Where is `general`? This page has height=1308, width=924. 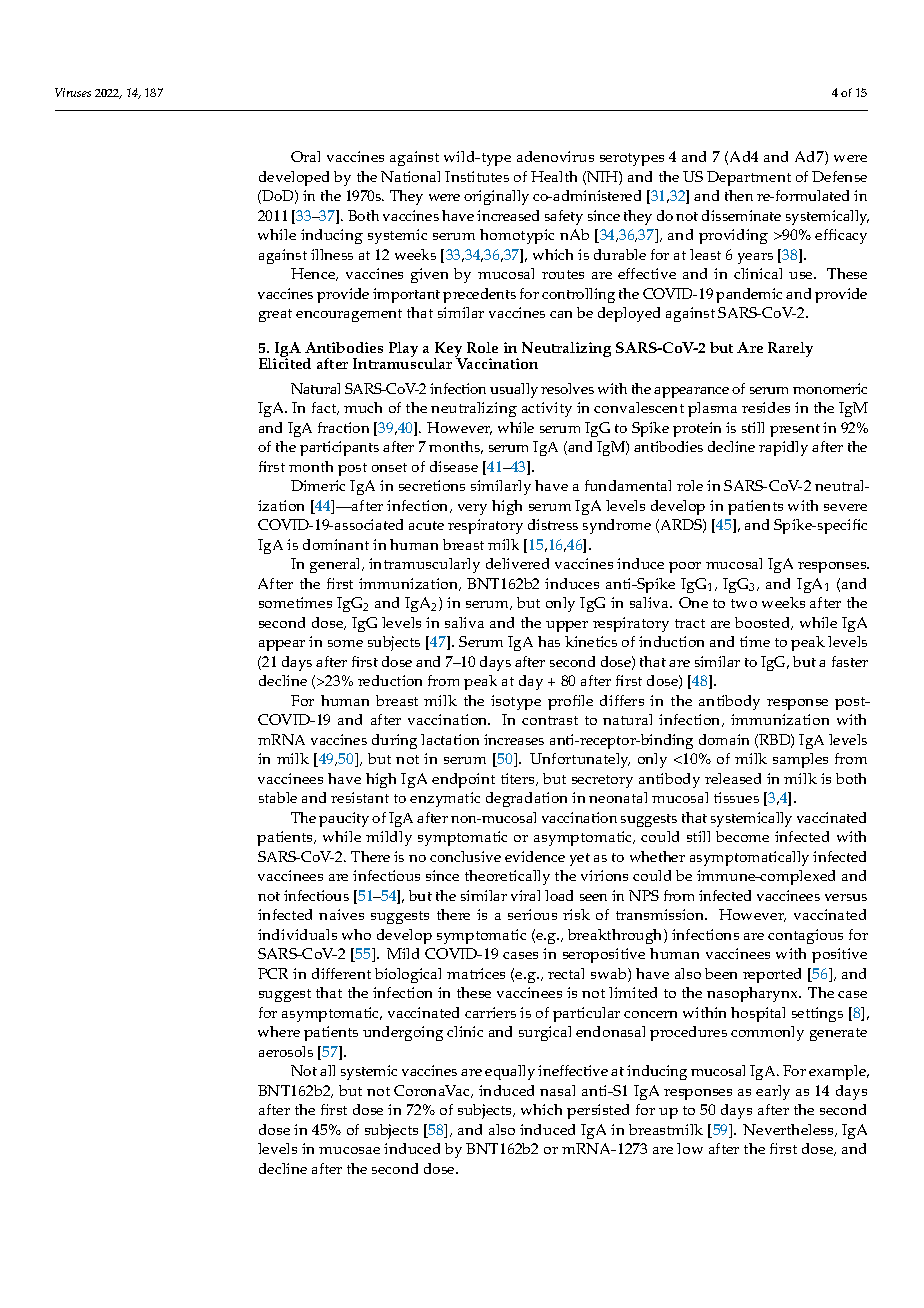
general is located at coordinates (337, 565).
